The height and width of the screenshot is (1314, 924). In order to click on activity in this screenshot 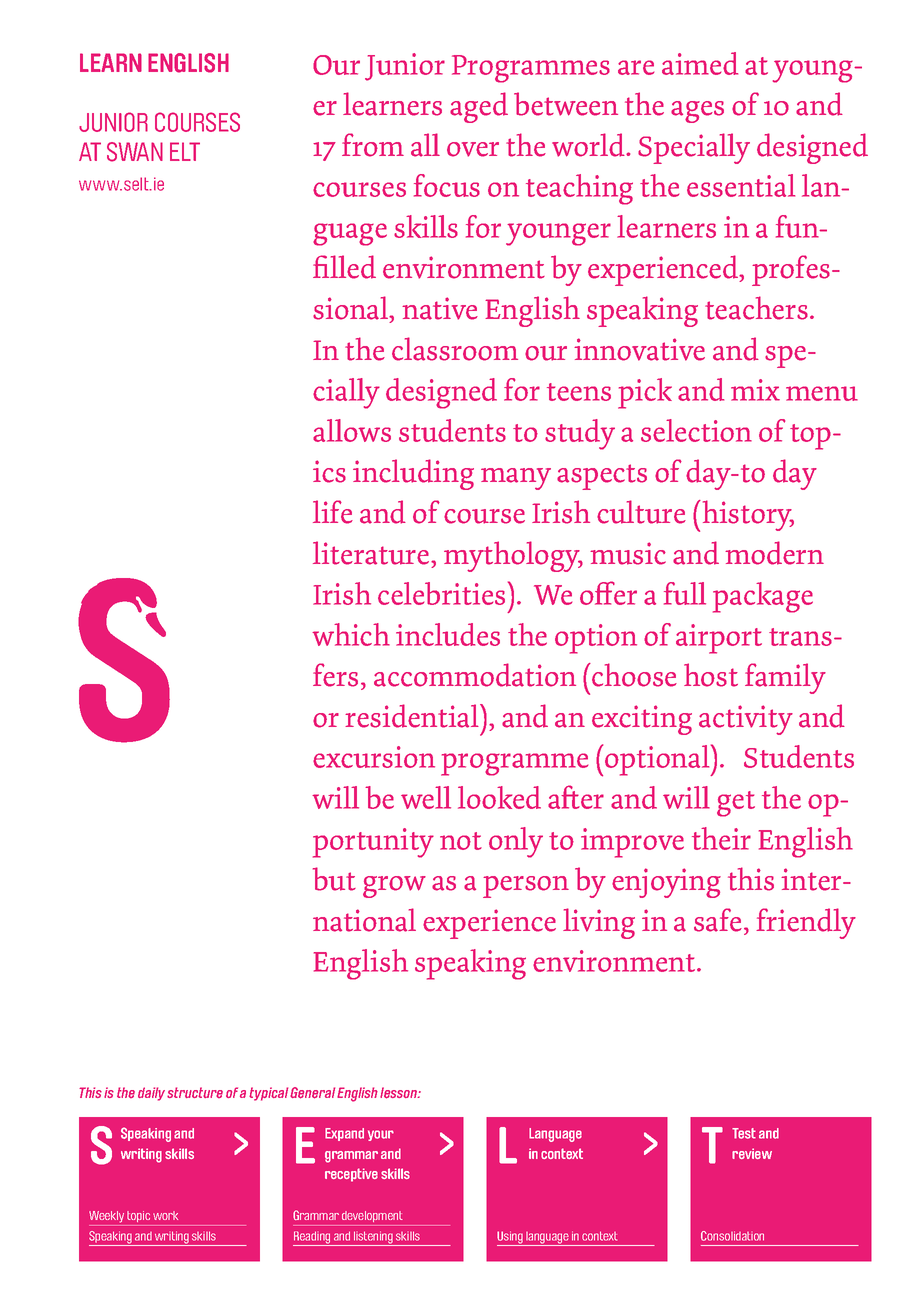, I will do `click(746, 720)`.
